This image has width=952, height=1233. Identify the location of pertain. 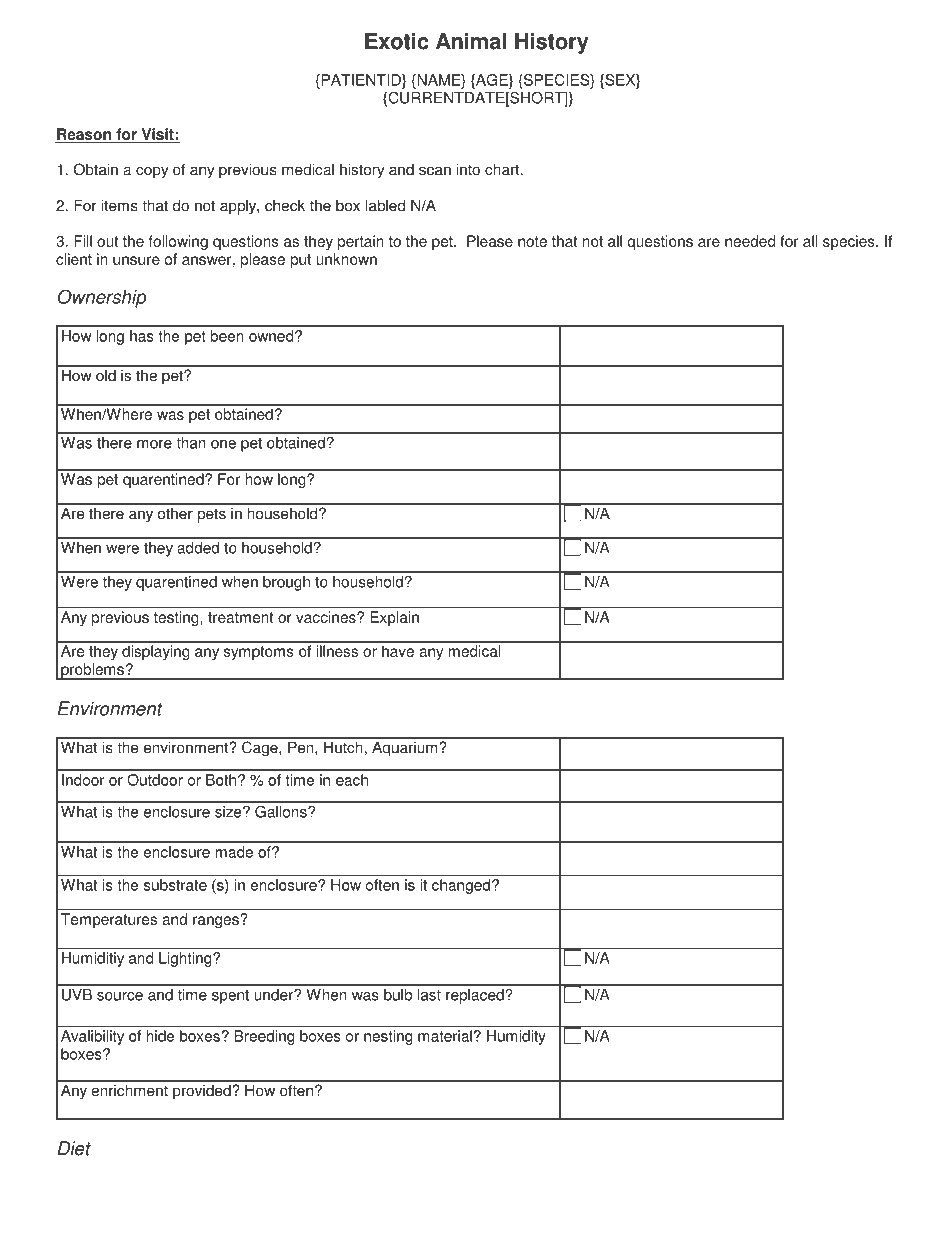
(361, 242).
